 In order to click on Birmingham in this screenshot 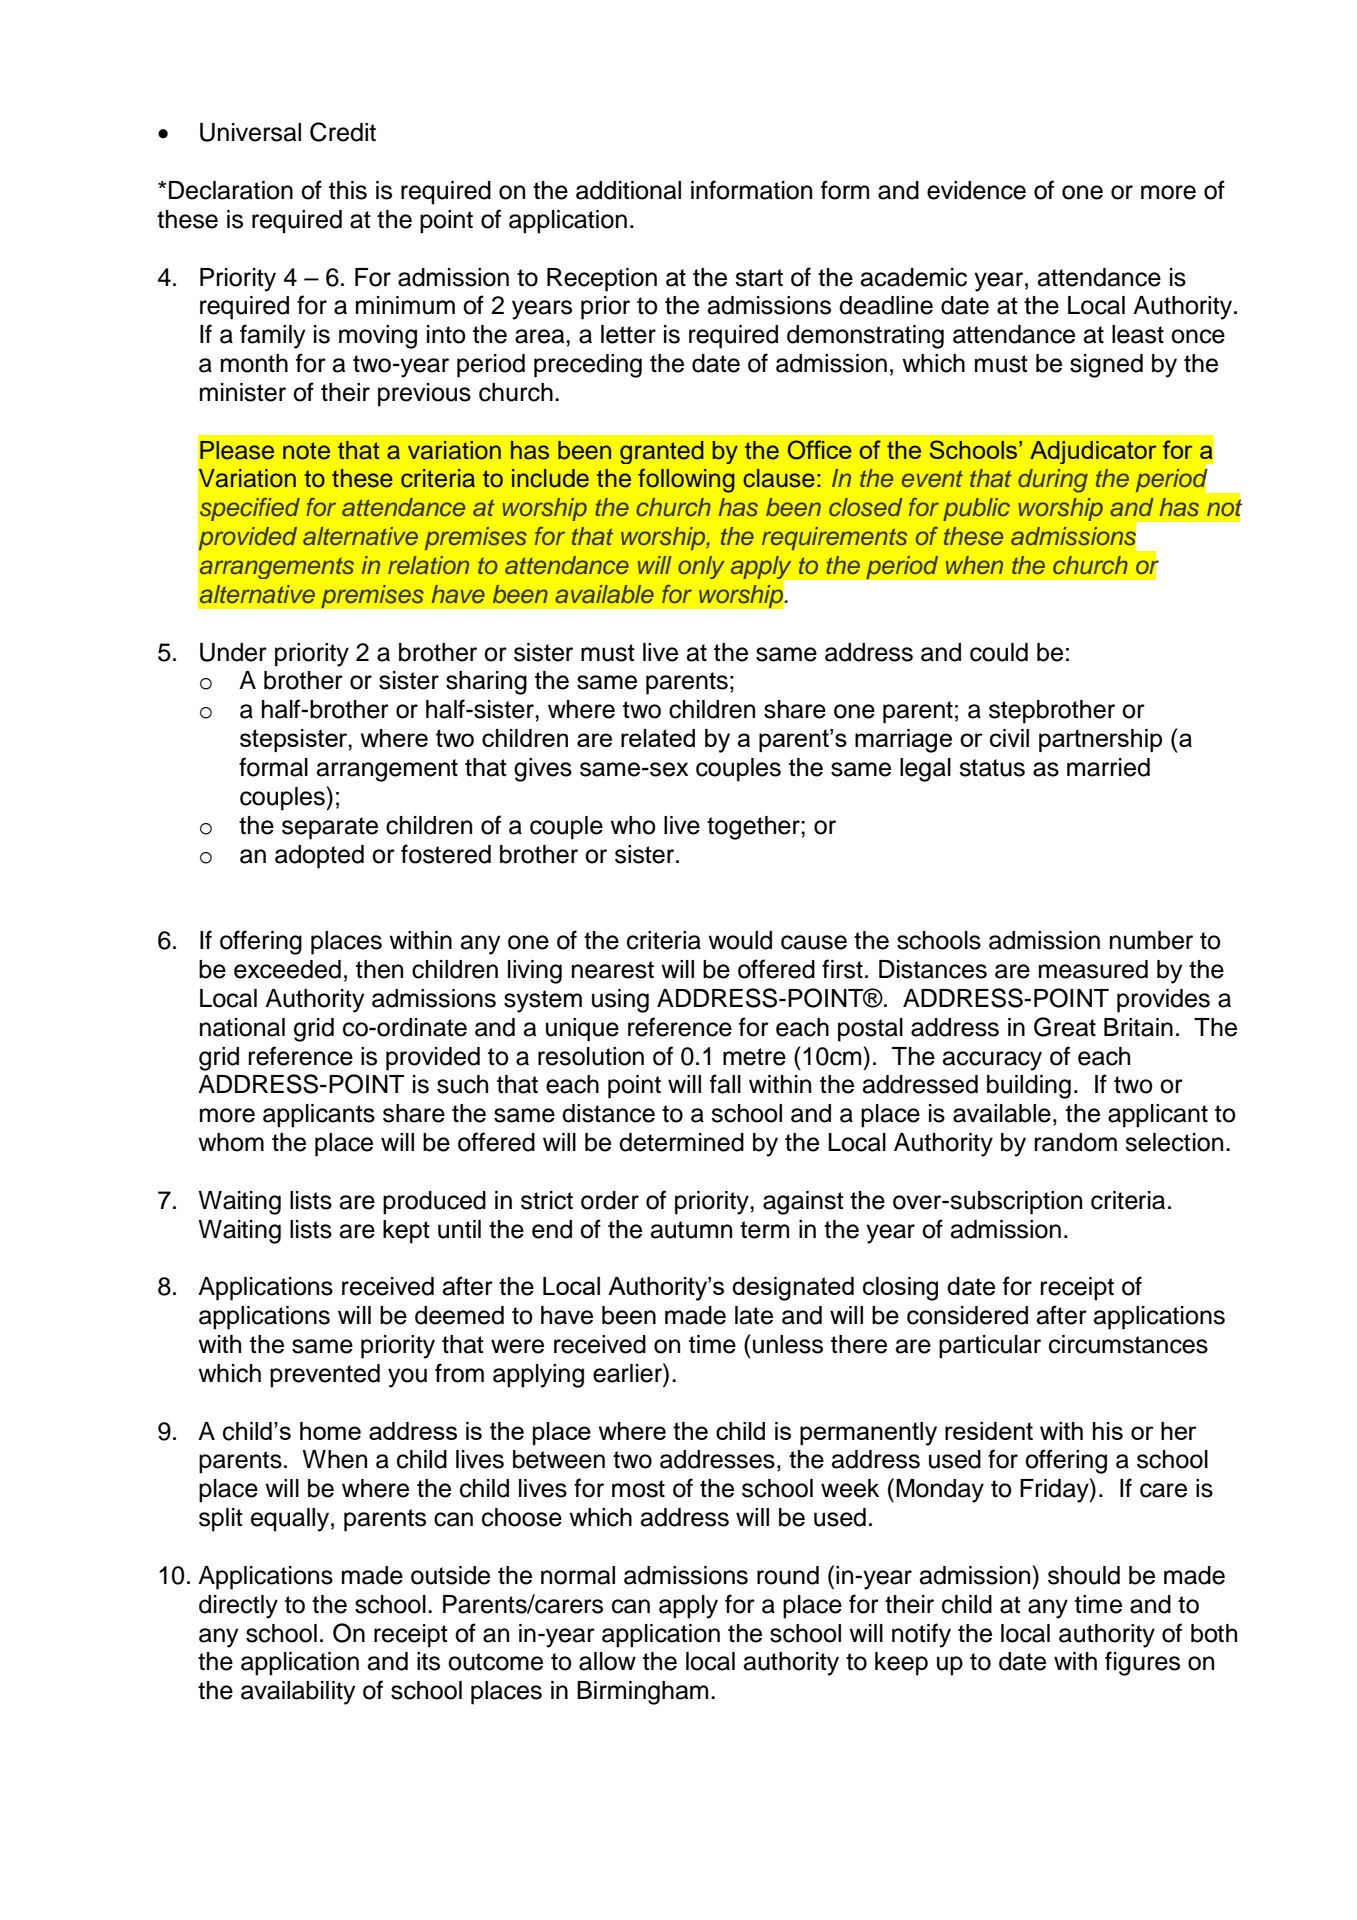, I will do `click(642, 1693)`.
